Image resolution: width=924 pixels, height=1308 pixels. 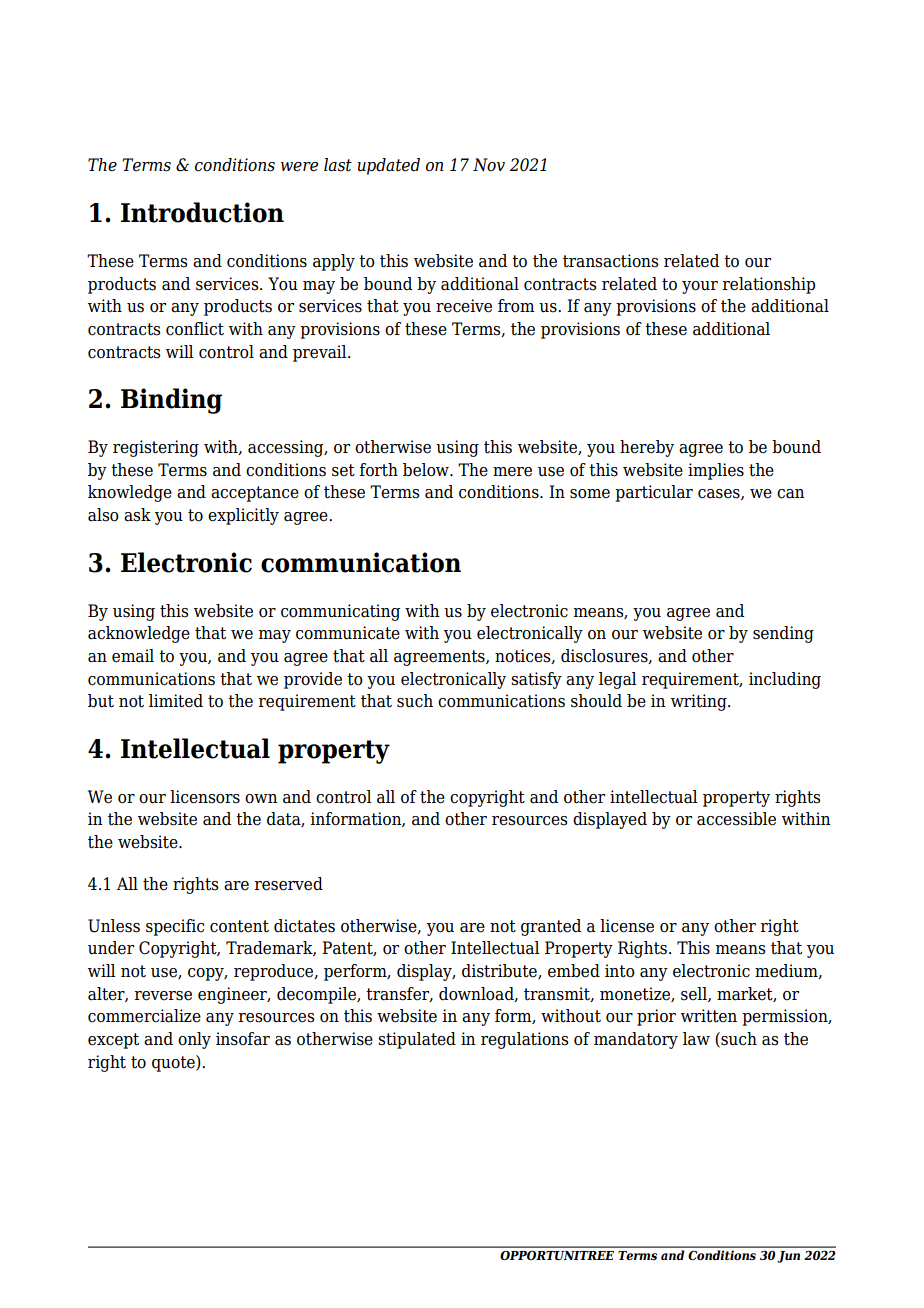 What do you see at coordinates (133, 656) in the image?
I see `email` at bounding box center [133, 656].
